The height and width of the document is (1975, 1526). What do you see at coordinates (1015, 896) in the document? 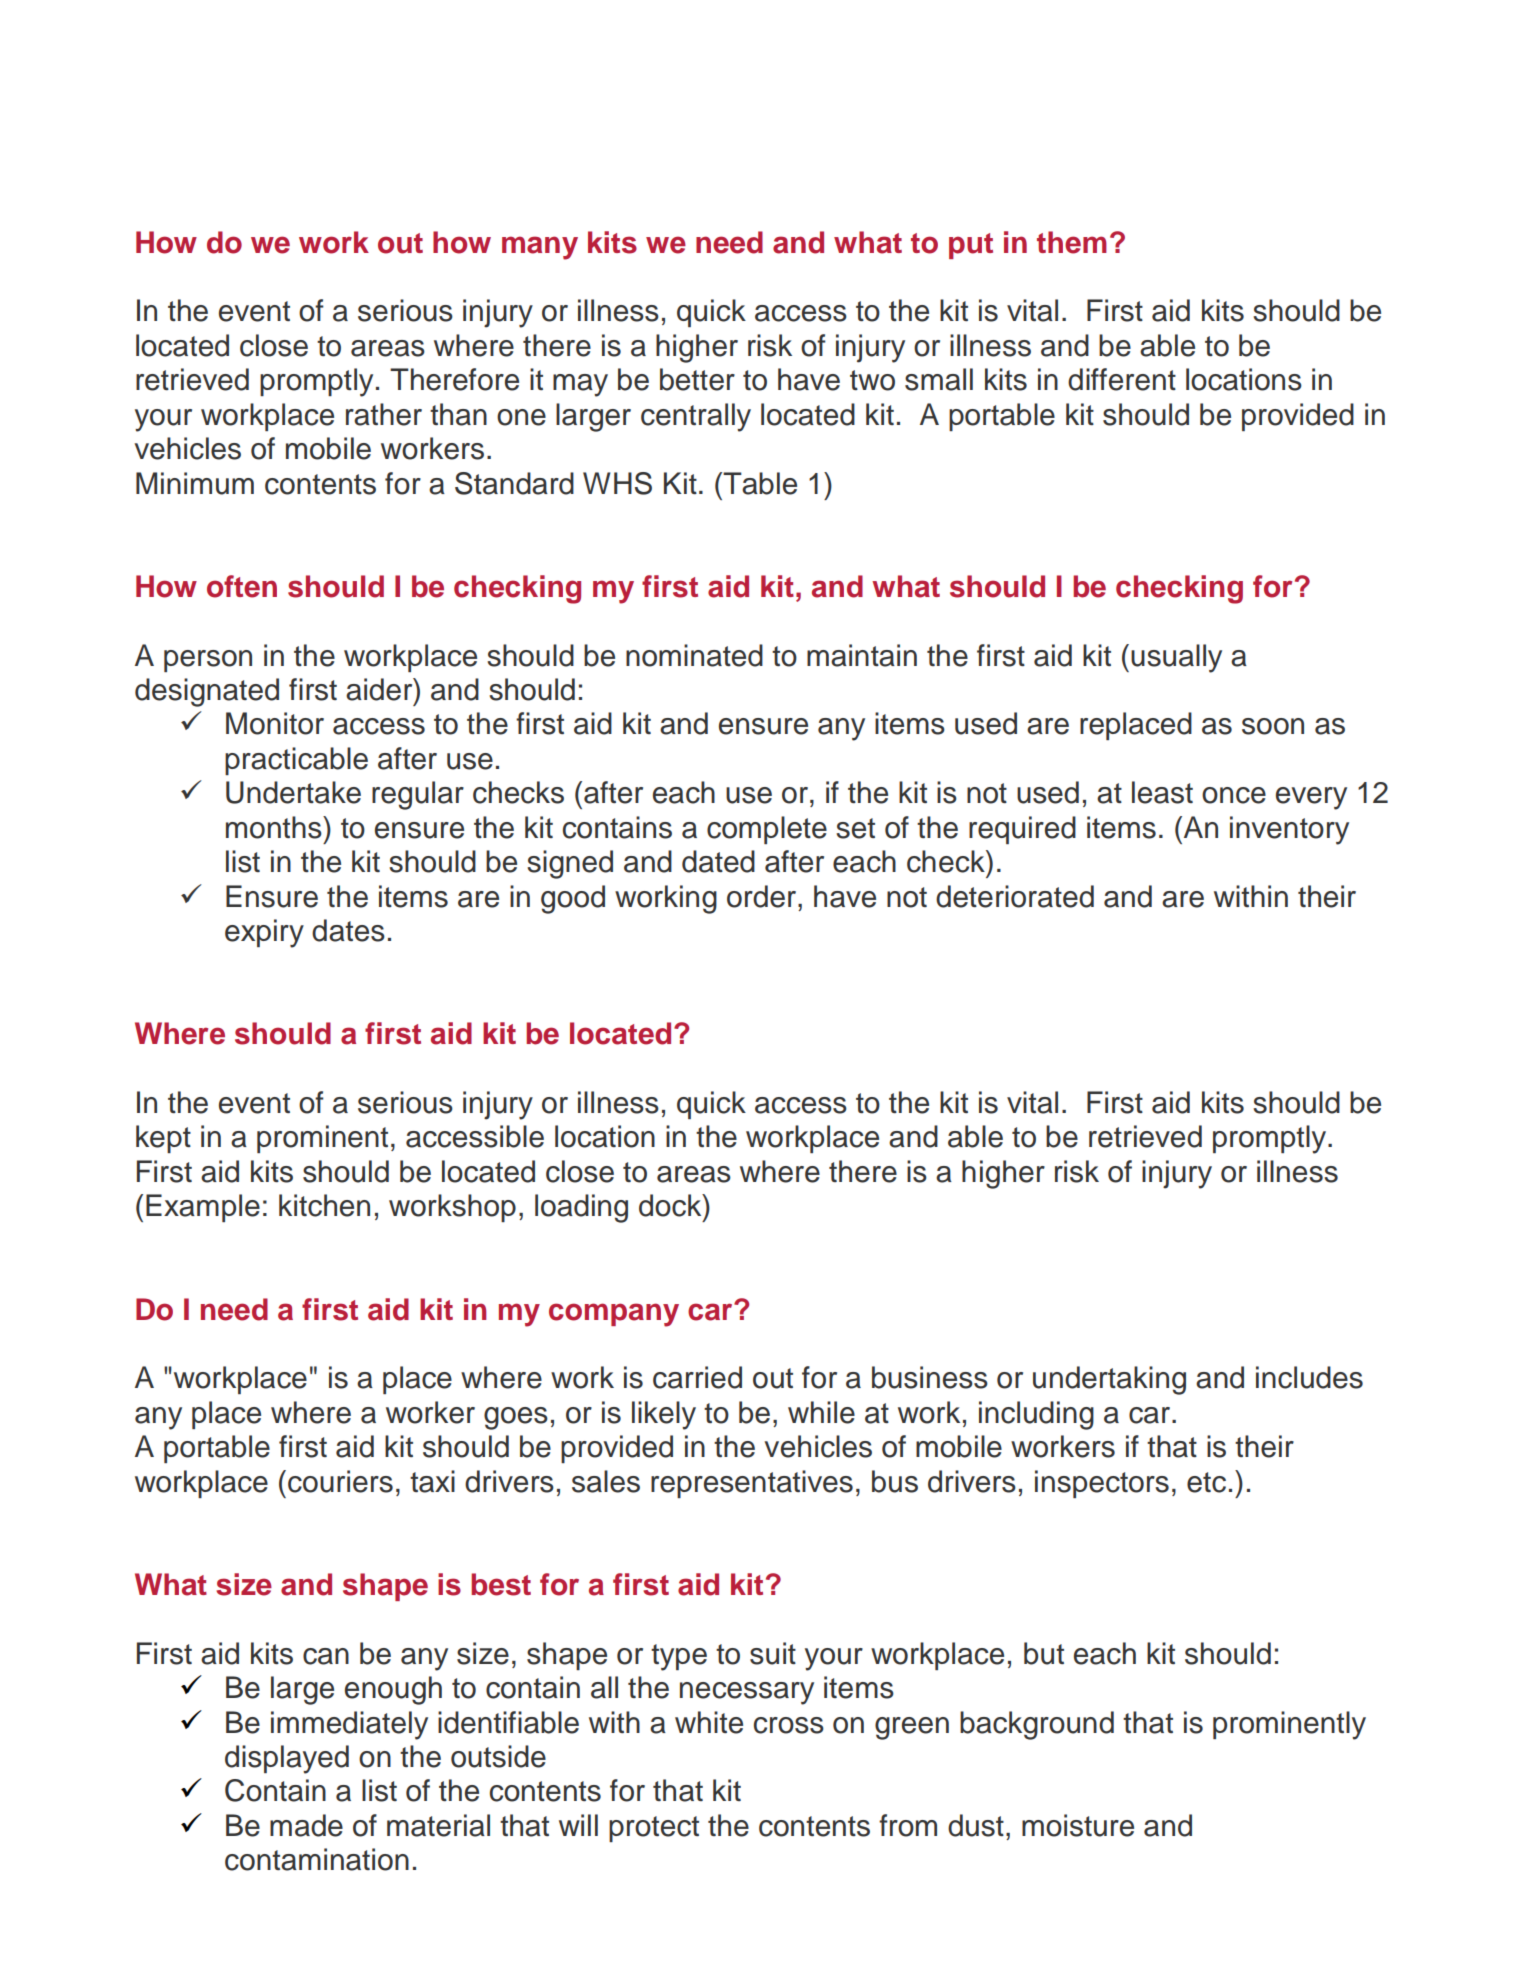
I see `deteriorated` at bounding box center [1015, 896].
